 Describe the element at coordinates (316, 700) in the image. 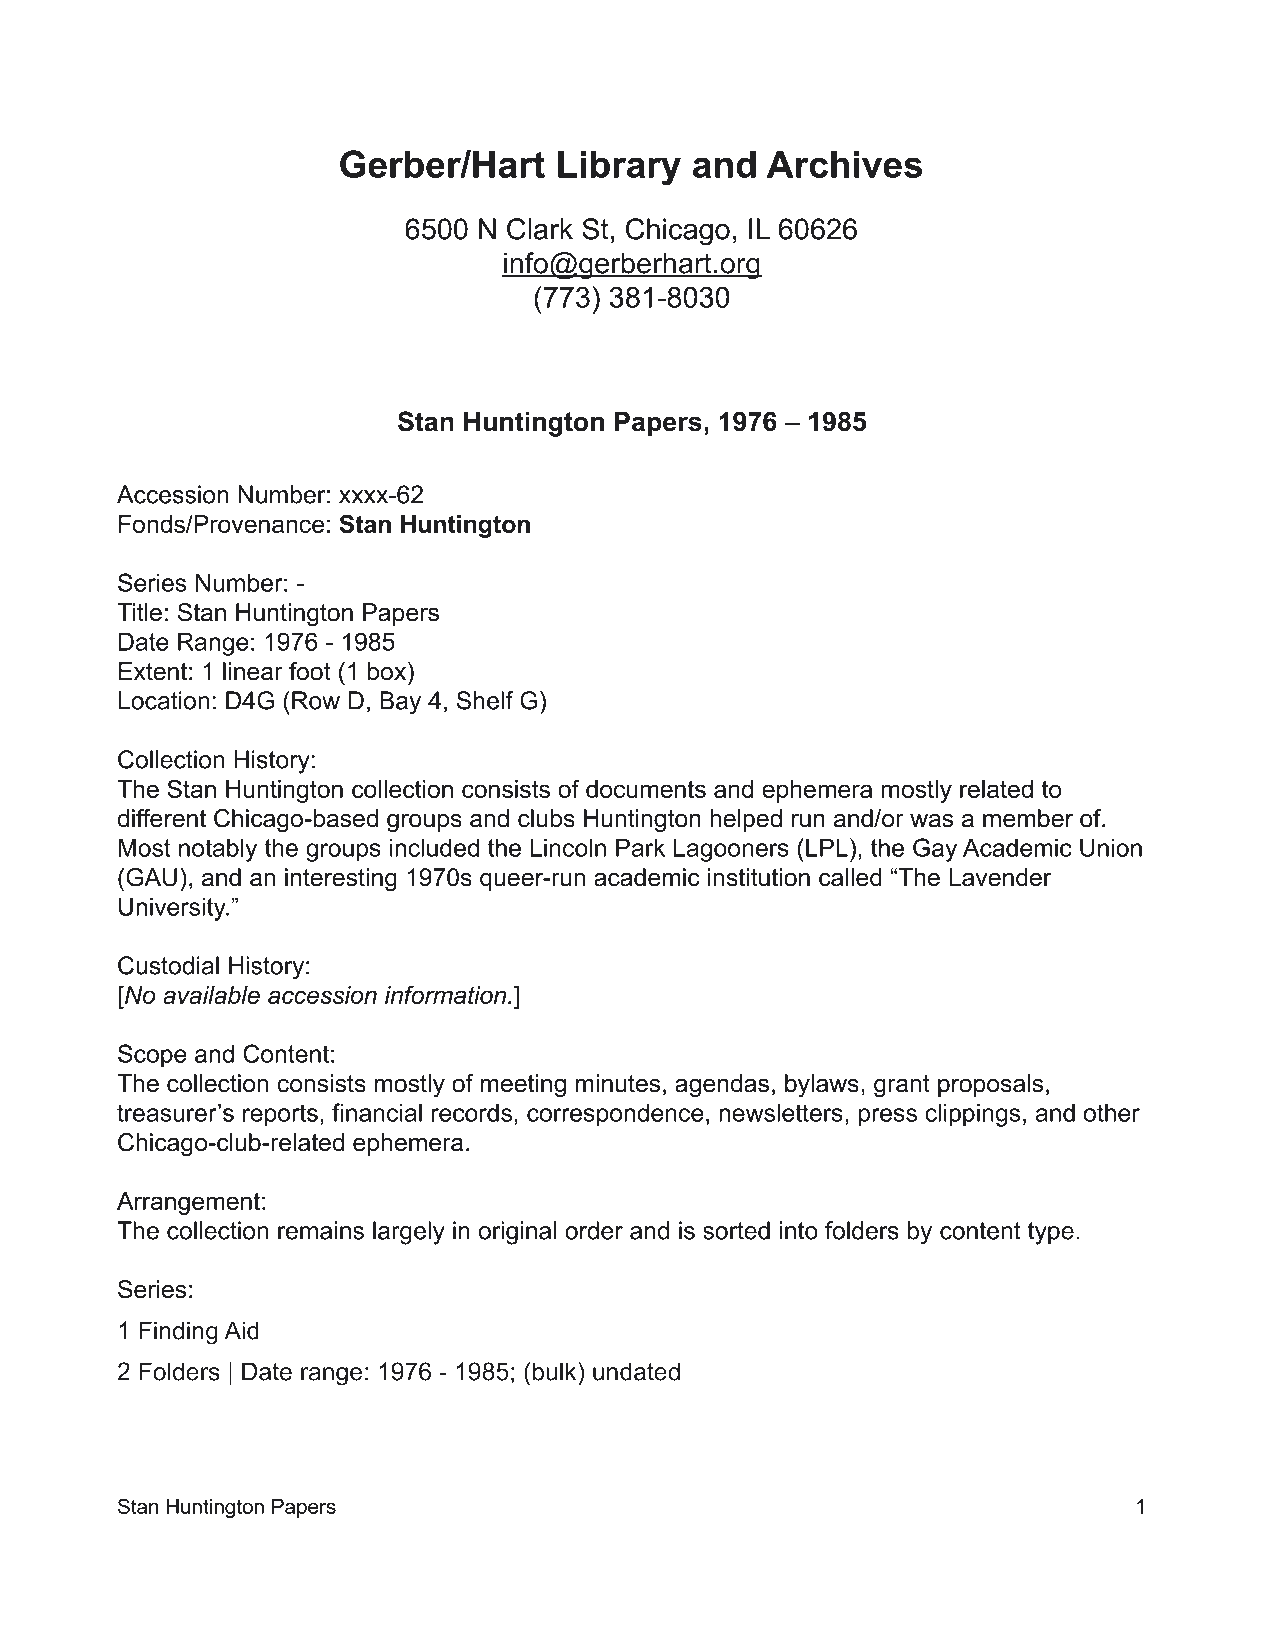

I see `Row` at that location.
